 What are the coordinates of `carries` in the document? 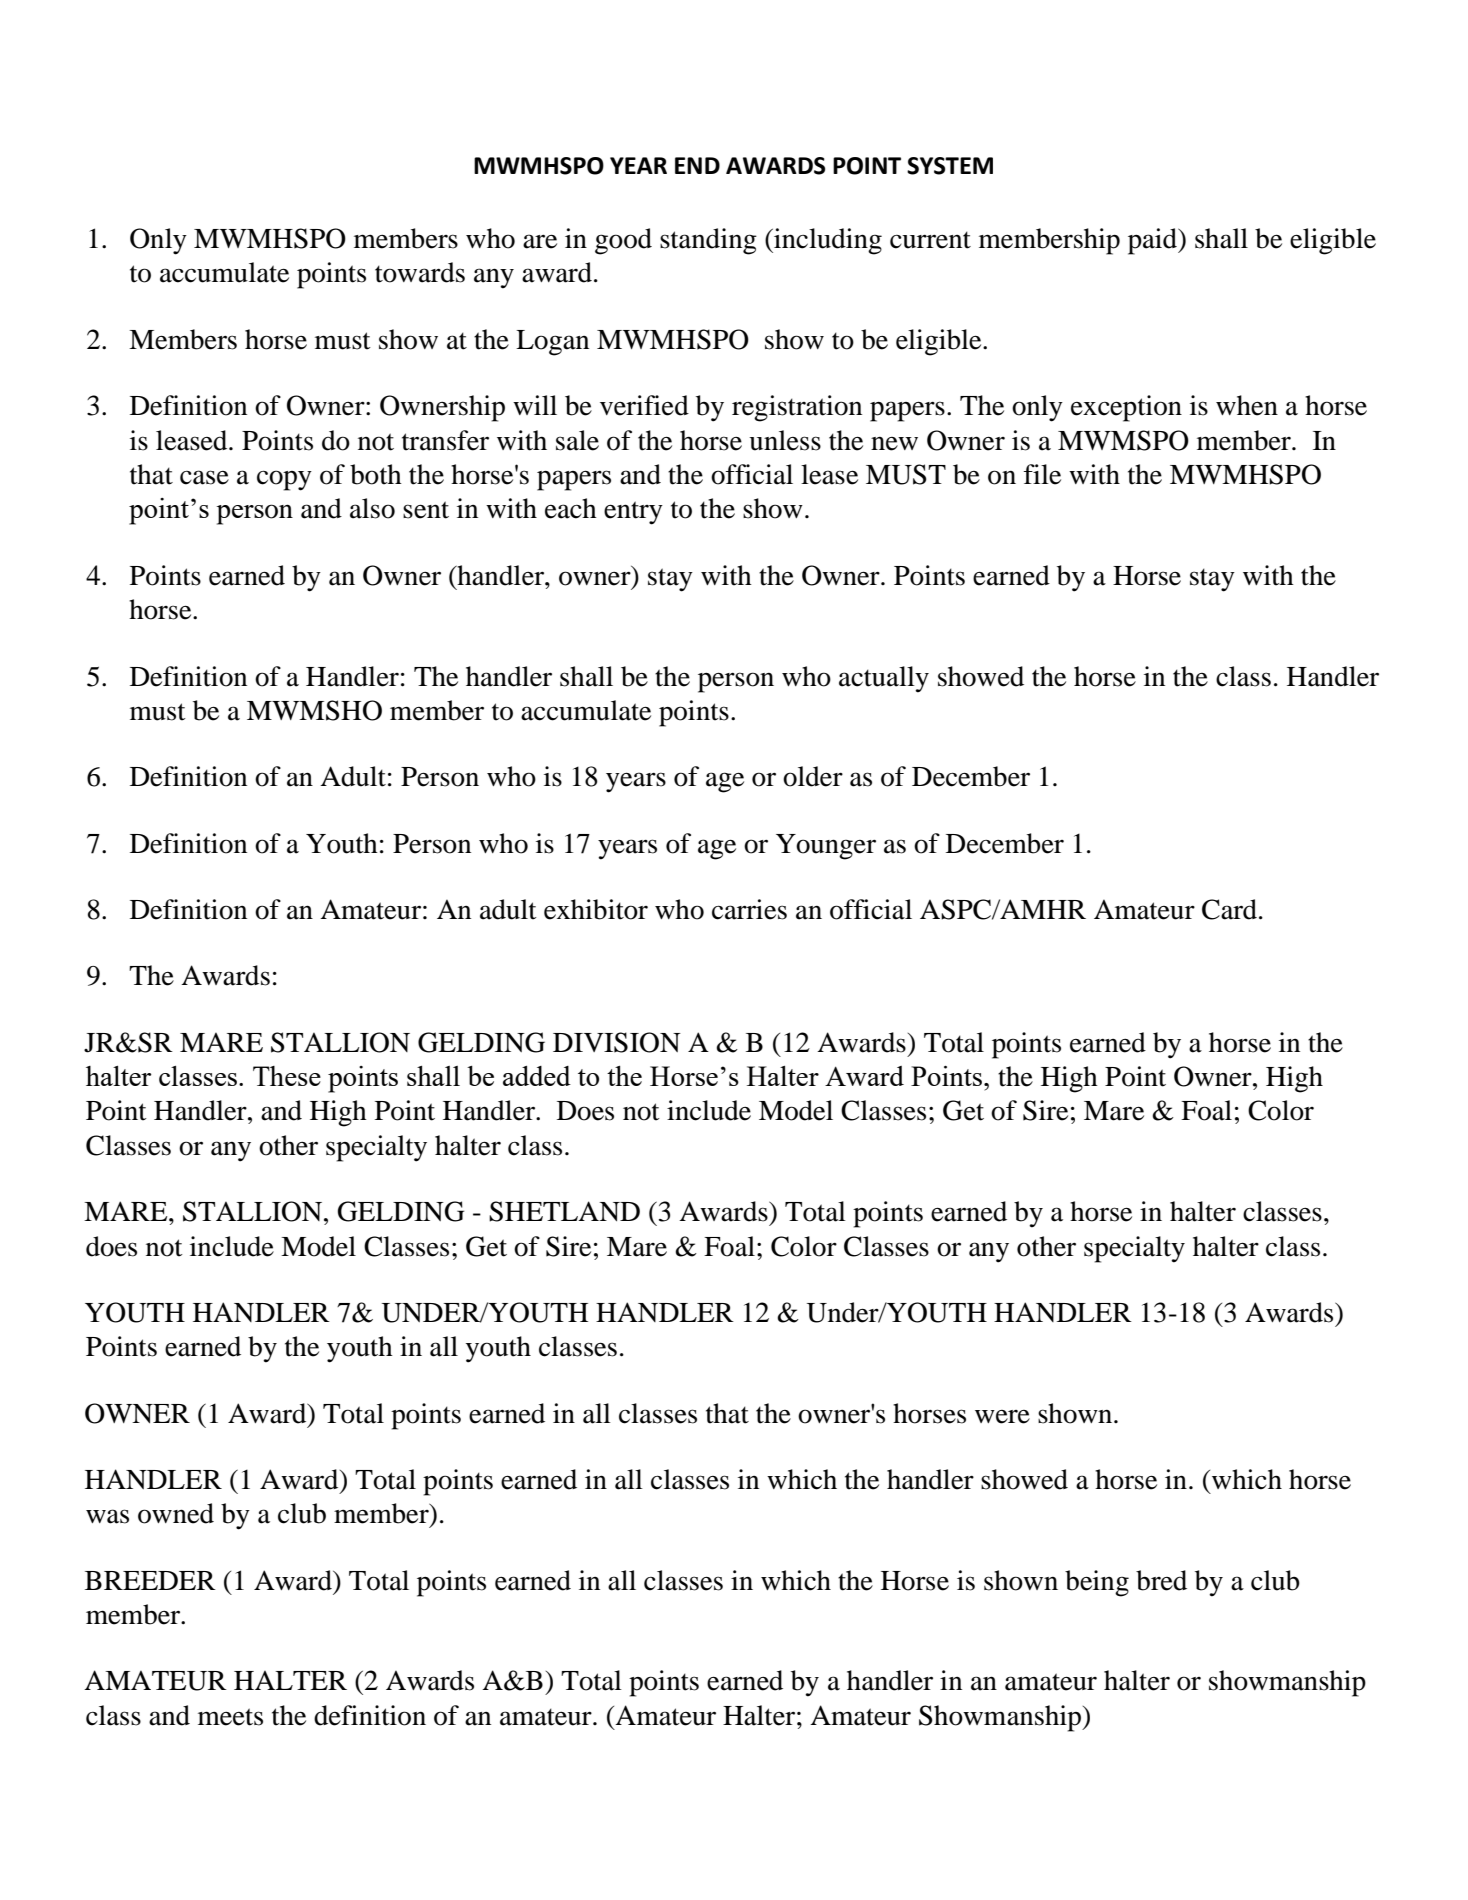 It's located at (749, 909).
